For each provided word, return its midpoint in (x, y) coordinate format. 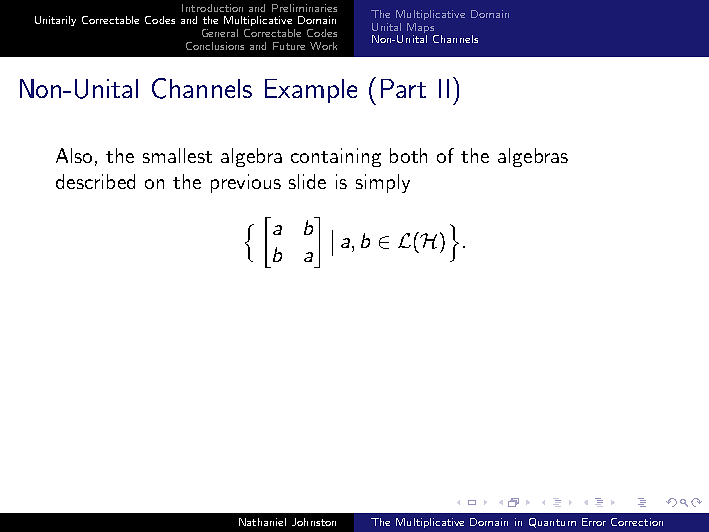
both (408, 155)
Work (323, 46)
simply (383, 183)
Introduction (212, 8)
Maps (420, 28)
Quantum (552, 523)
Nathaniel (262, 522)
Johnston (314, 522)
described (95, 181)
